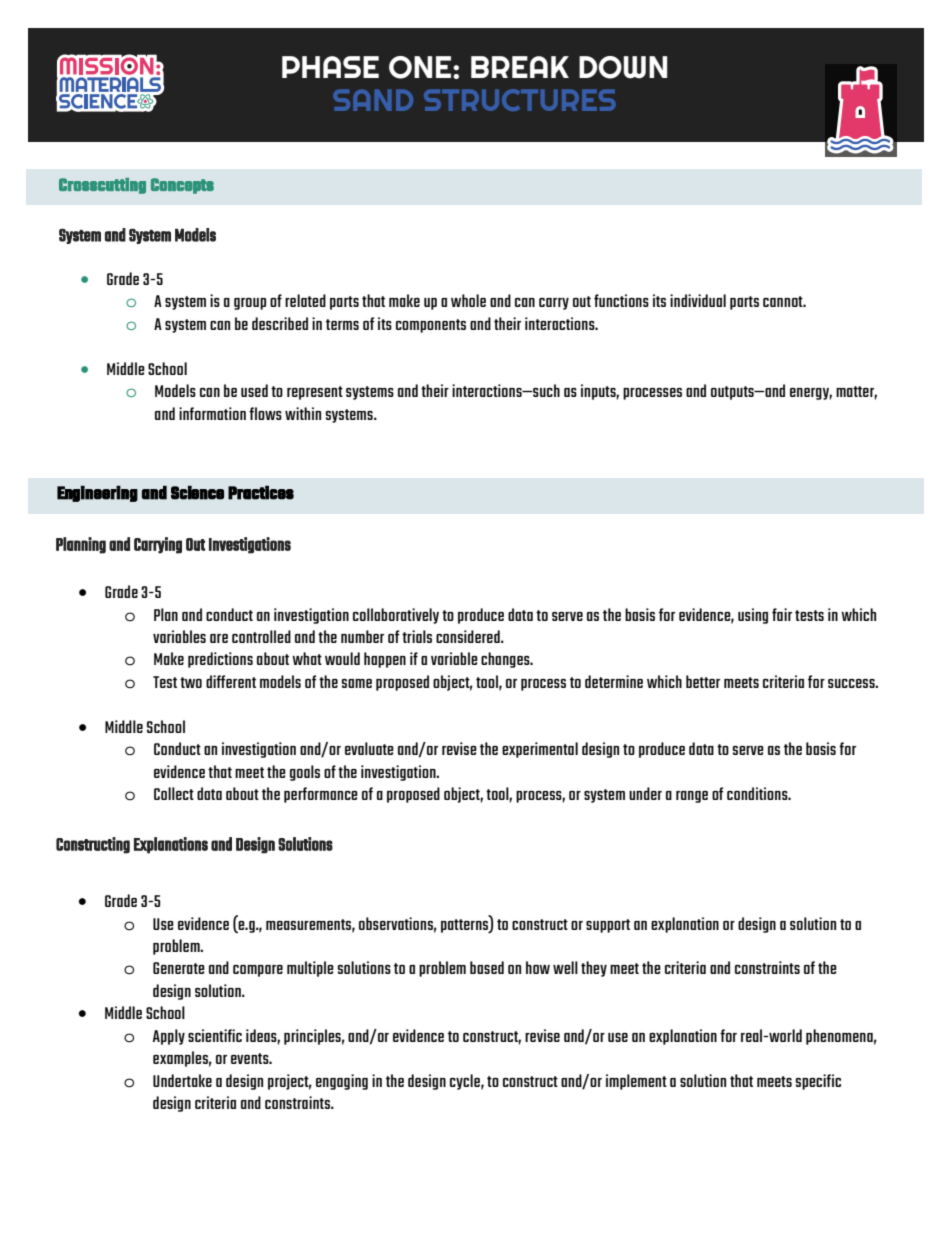 This document has height=1233, width=952. I want to click on experimental, so click(540, 750).
